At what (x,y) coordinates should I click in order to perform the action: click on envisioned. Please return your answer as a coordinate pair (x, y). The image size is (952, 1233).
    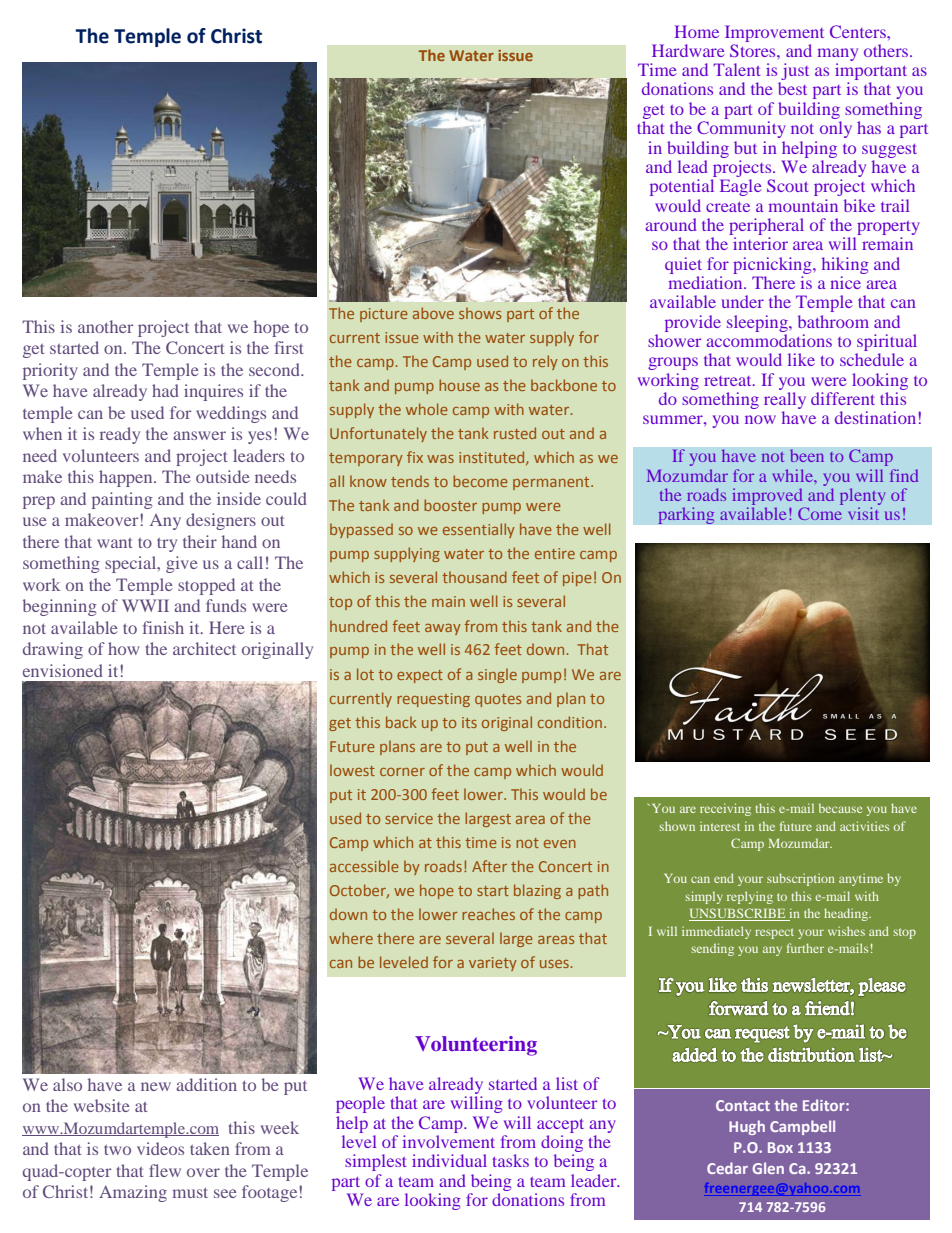
    Looking at the image, I should click on (63, 670).
